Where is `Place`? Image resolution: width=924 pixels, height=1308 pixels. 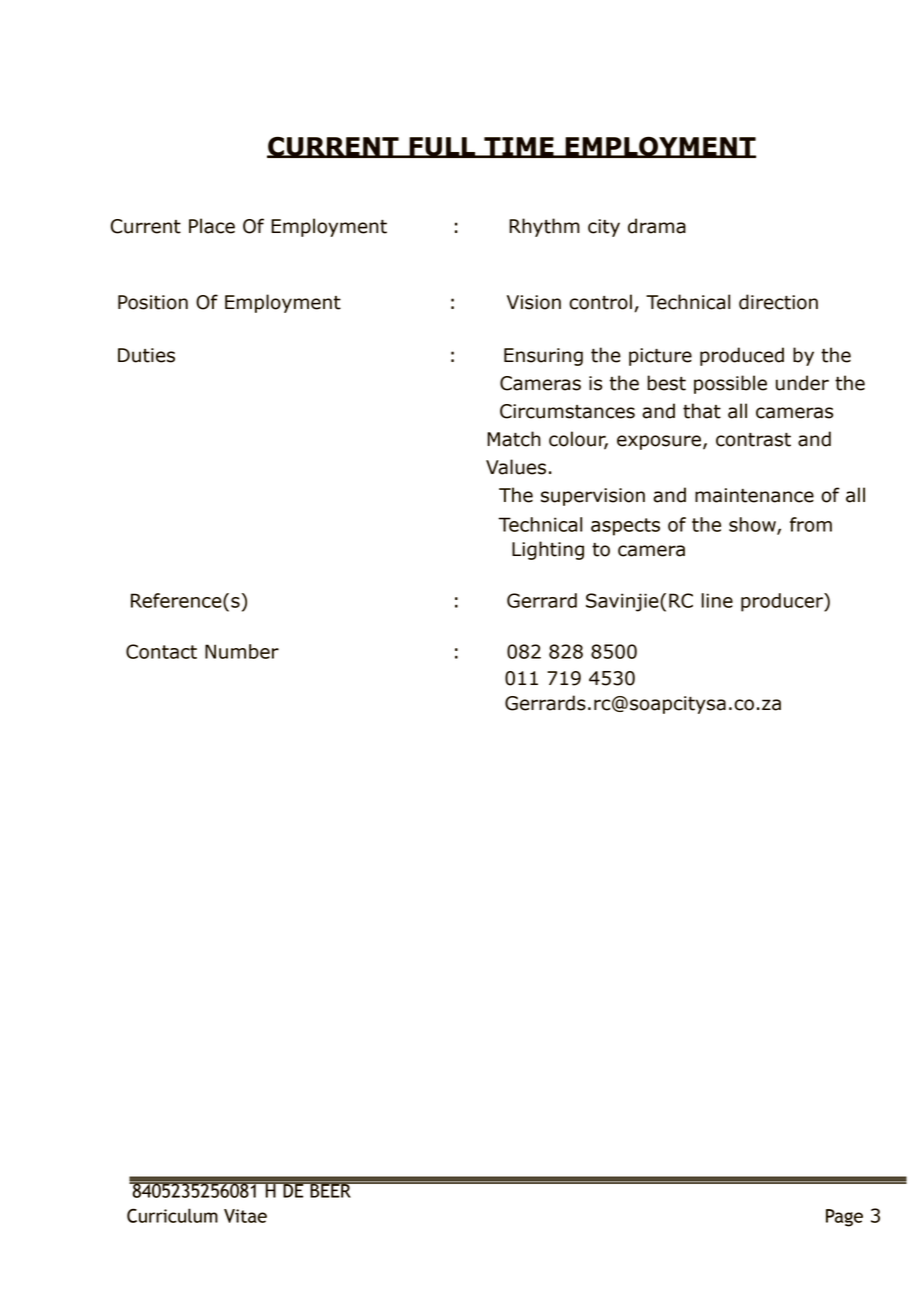
Place is located at coordinates (212, 226).
